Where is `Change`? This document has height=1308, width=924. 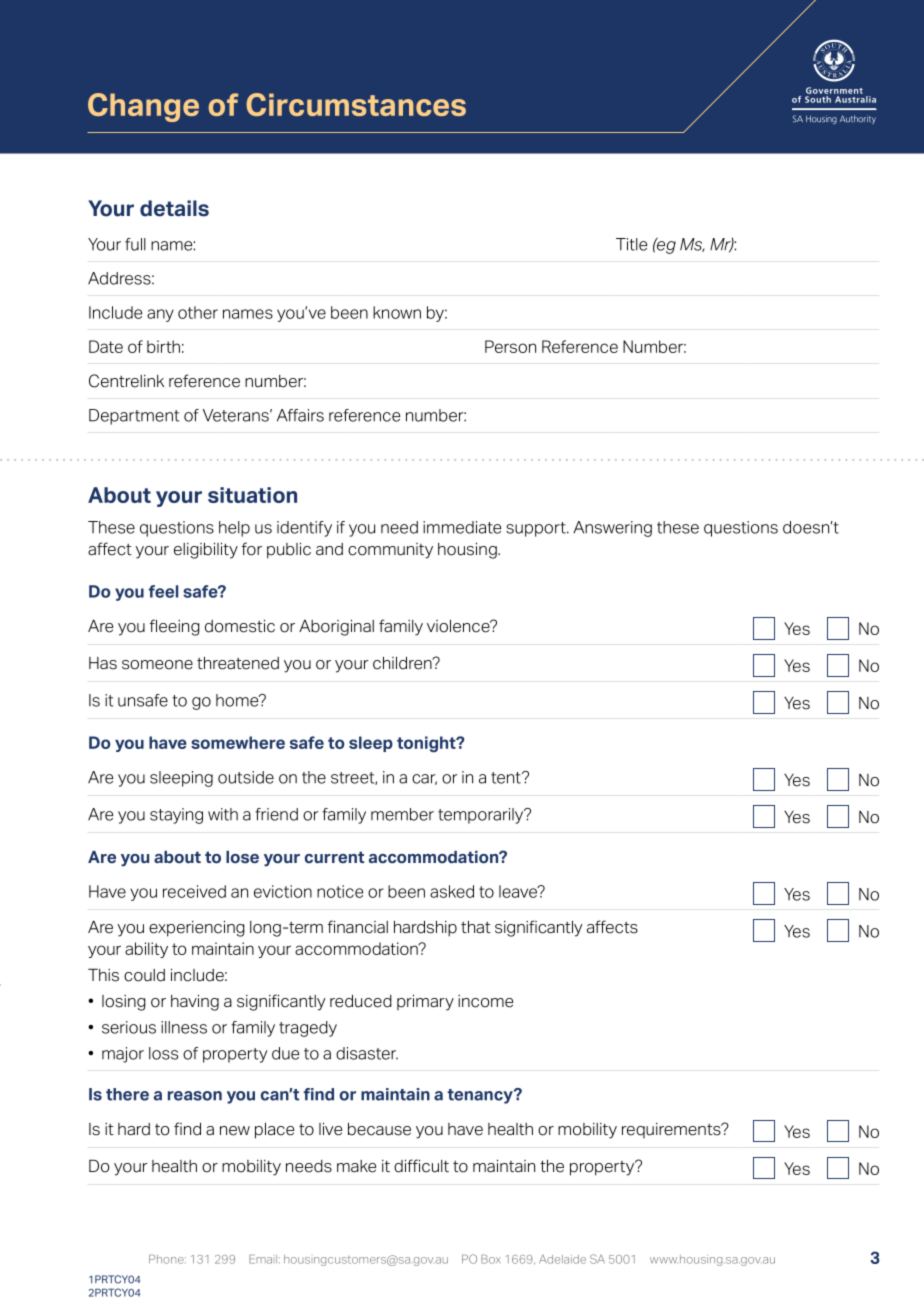
Change is located at coordinates (143, 107).
